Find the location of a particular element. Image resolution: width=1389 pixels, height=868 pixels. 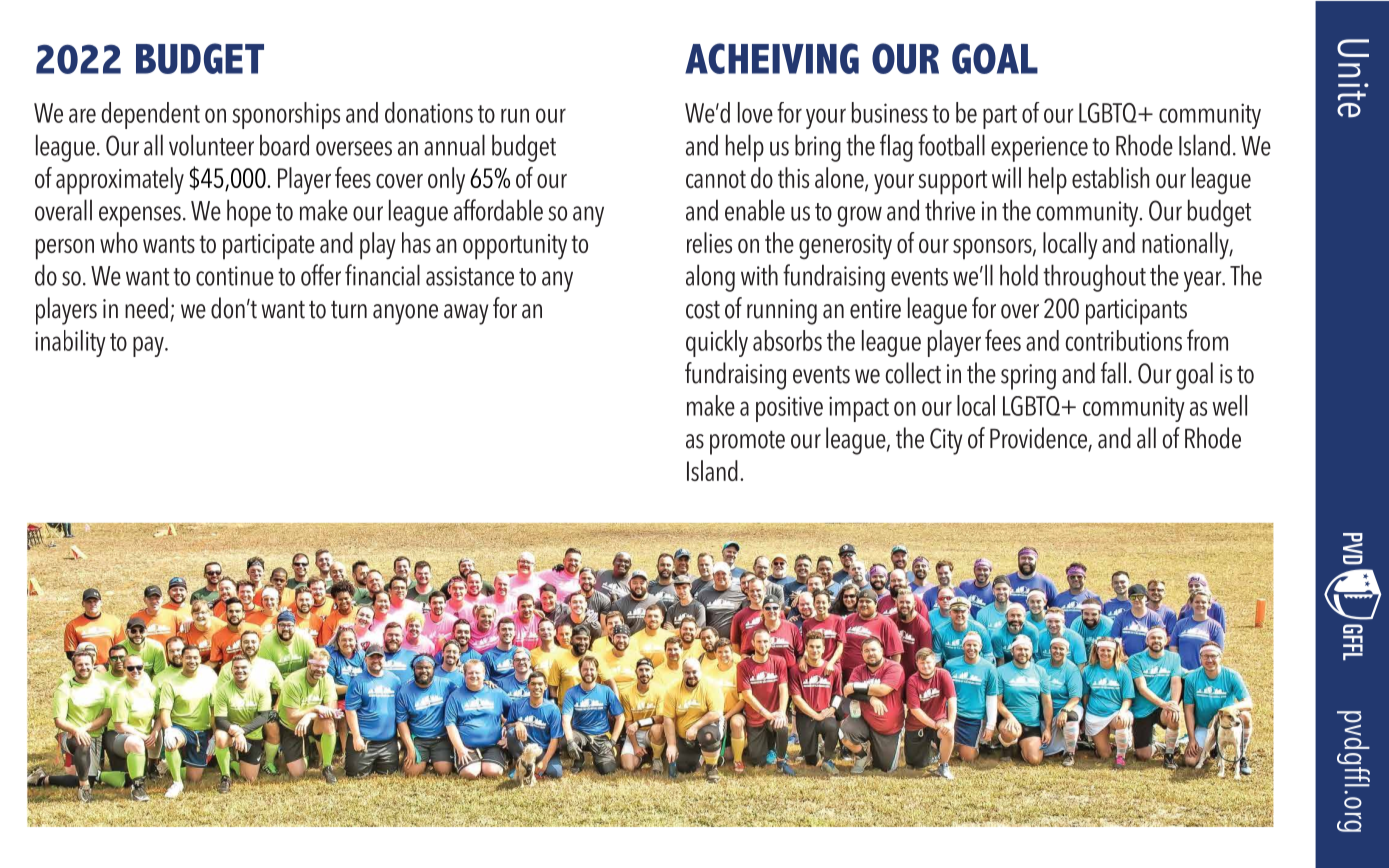

throughout is located at coordinates (1094, 278).
